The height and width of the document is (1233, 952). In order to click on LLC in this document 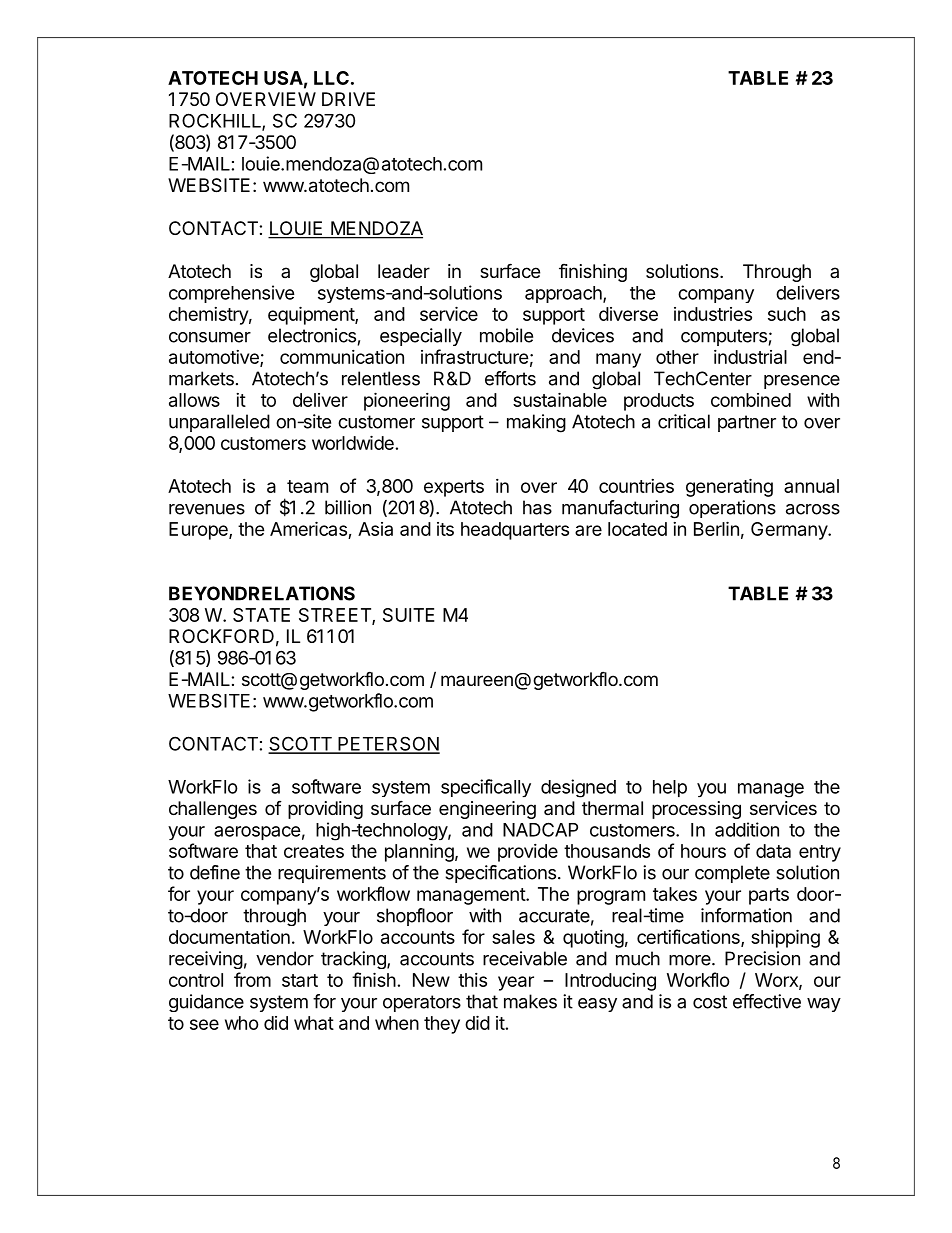, I will do `click(331, 78)`.
